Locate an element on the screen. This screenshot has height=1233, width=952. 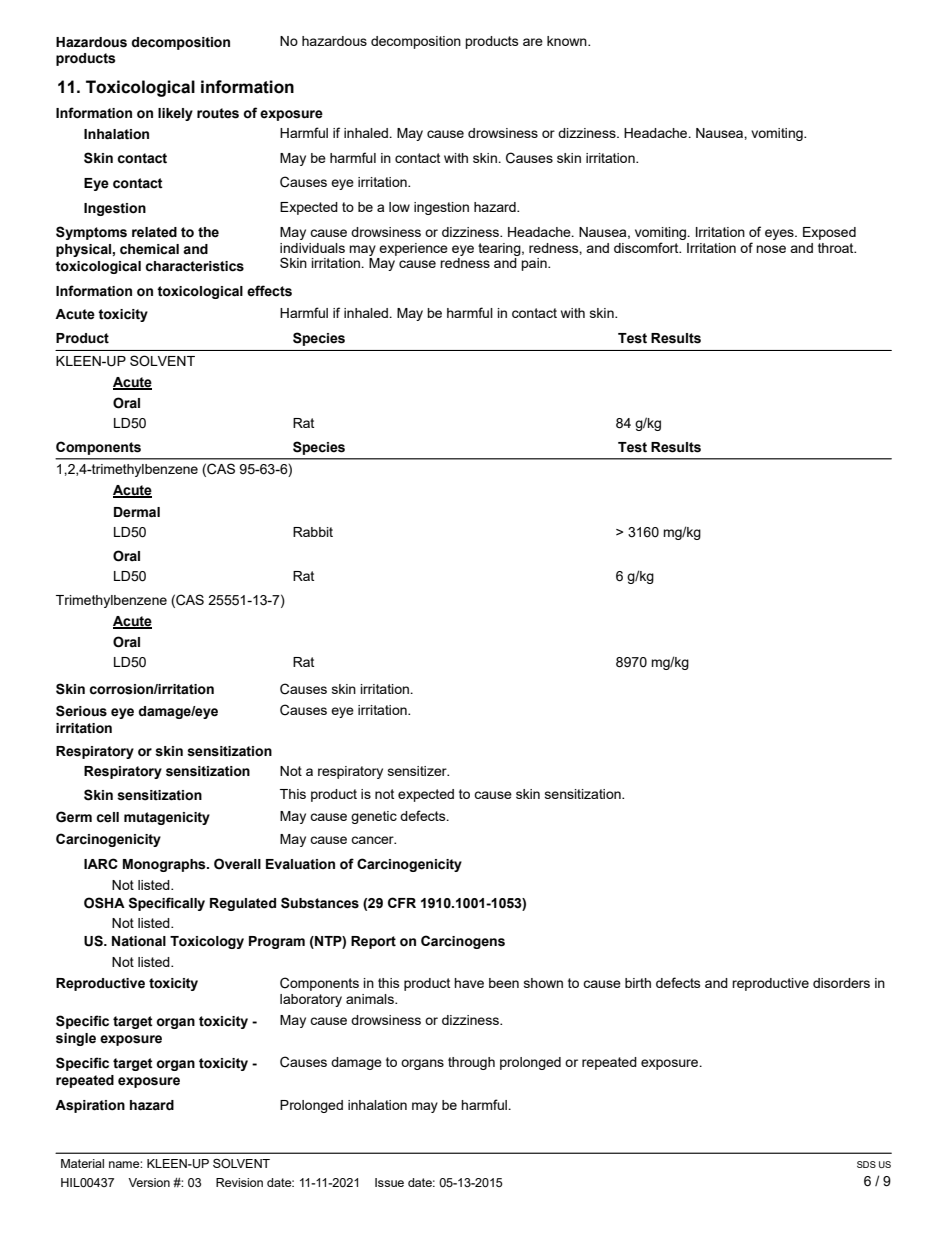
nose is located at coordinates (771, 249).
